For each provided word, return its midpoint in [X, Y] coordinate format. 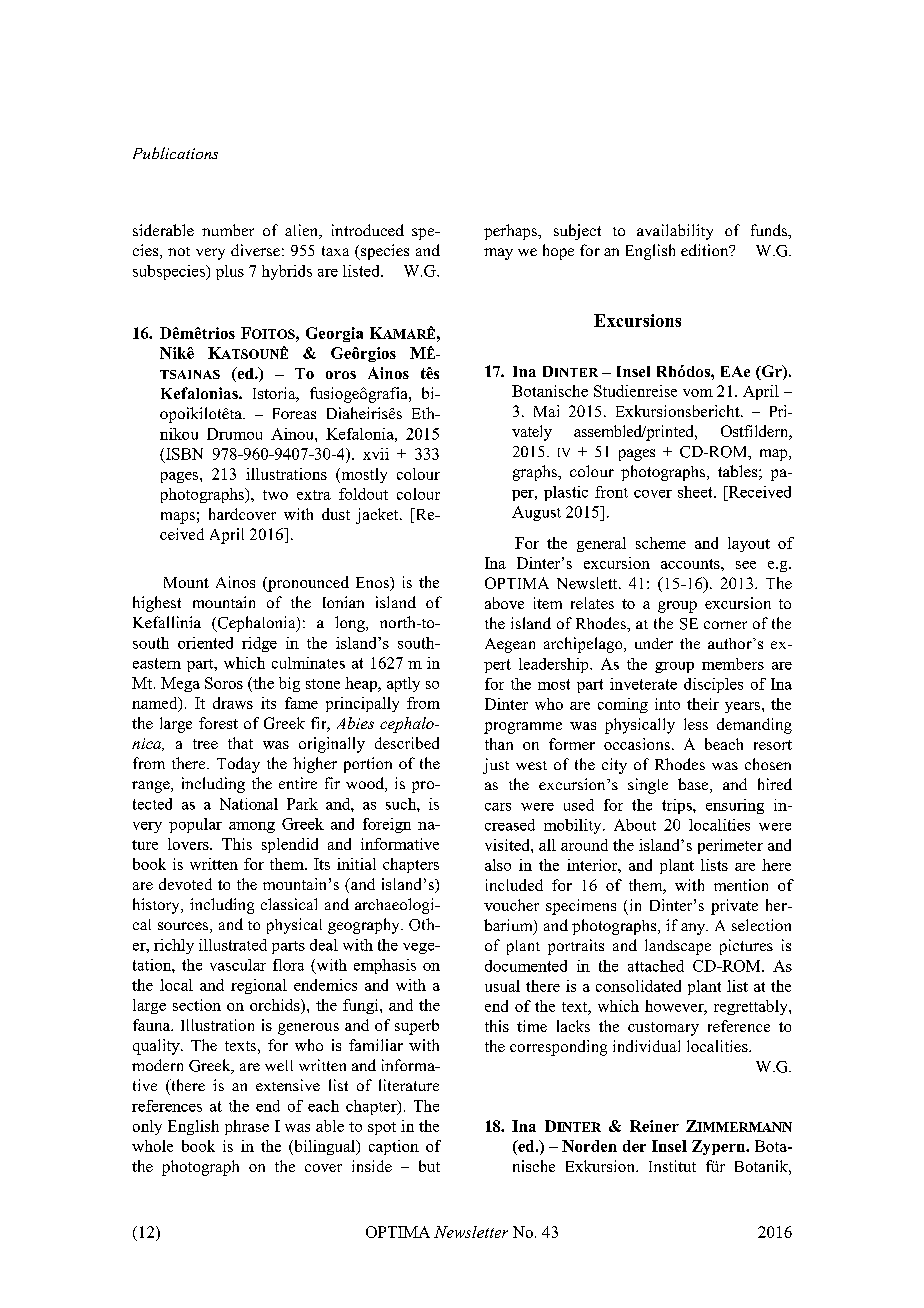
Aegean [510, 645]
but [429, 1166]
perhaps [511, 232]
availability [675, 232]
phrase [247, 1127]
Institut [672, 1166]
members [733, 664]
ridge [259, 644]
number [228, 230]
